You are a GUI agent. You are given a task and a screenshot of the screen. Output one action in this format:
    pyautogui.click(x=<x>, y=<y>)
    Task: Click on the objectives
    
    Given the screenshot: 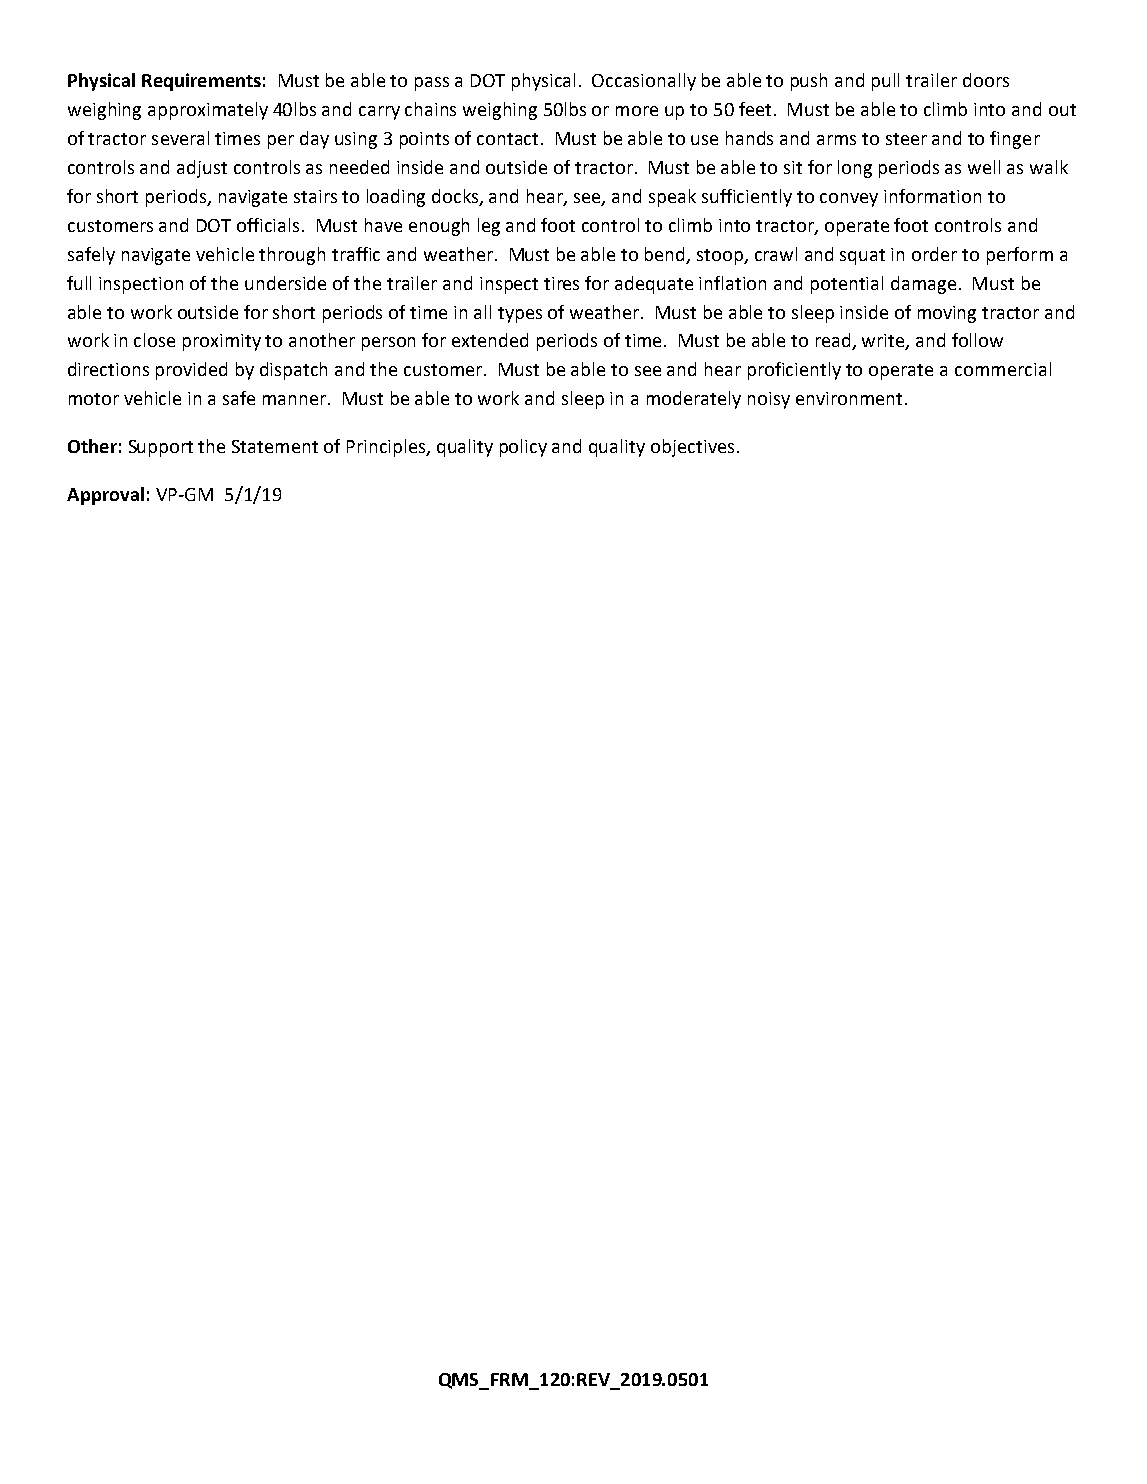 What is the action you would take?
    pyautogui.click(x=692, y=448)
